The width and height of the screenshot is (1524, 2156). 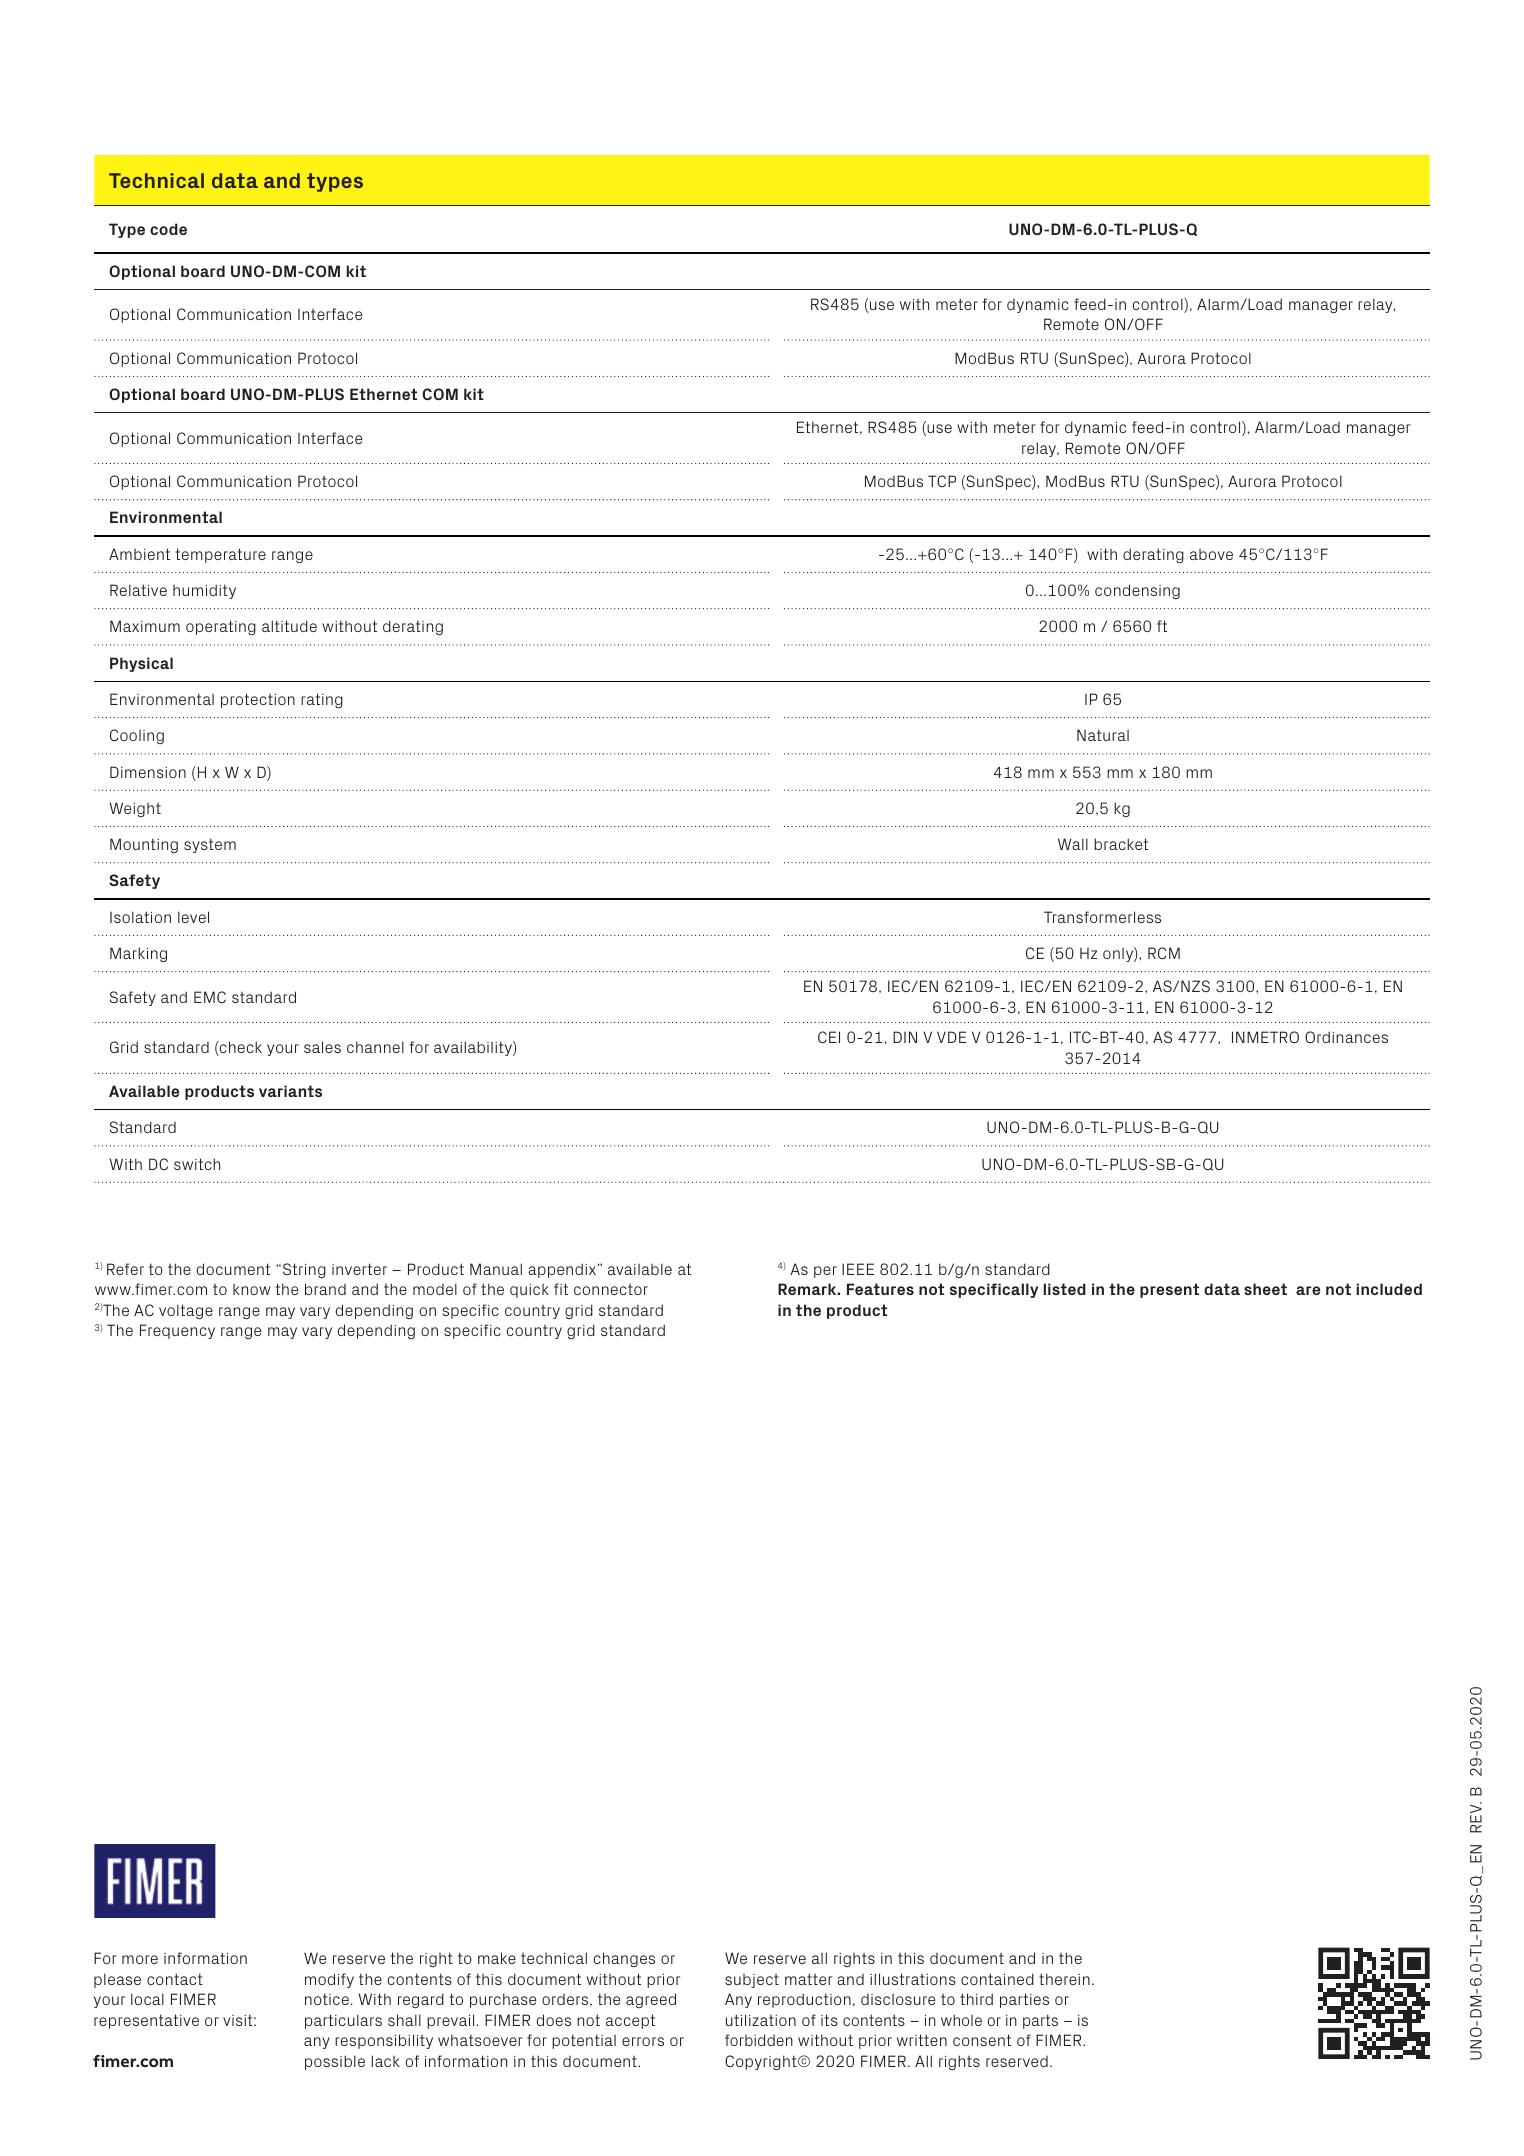 I want to click on sheet, so click(x=1265, y=1289).
